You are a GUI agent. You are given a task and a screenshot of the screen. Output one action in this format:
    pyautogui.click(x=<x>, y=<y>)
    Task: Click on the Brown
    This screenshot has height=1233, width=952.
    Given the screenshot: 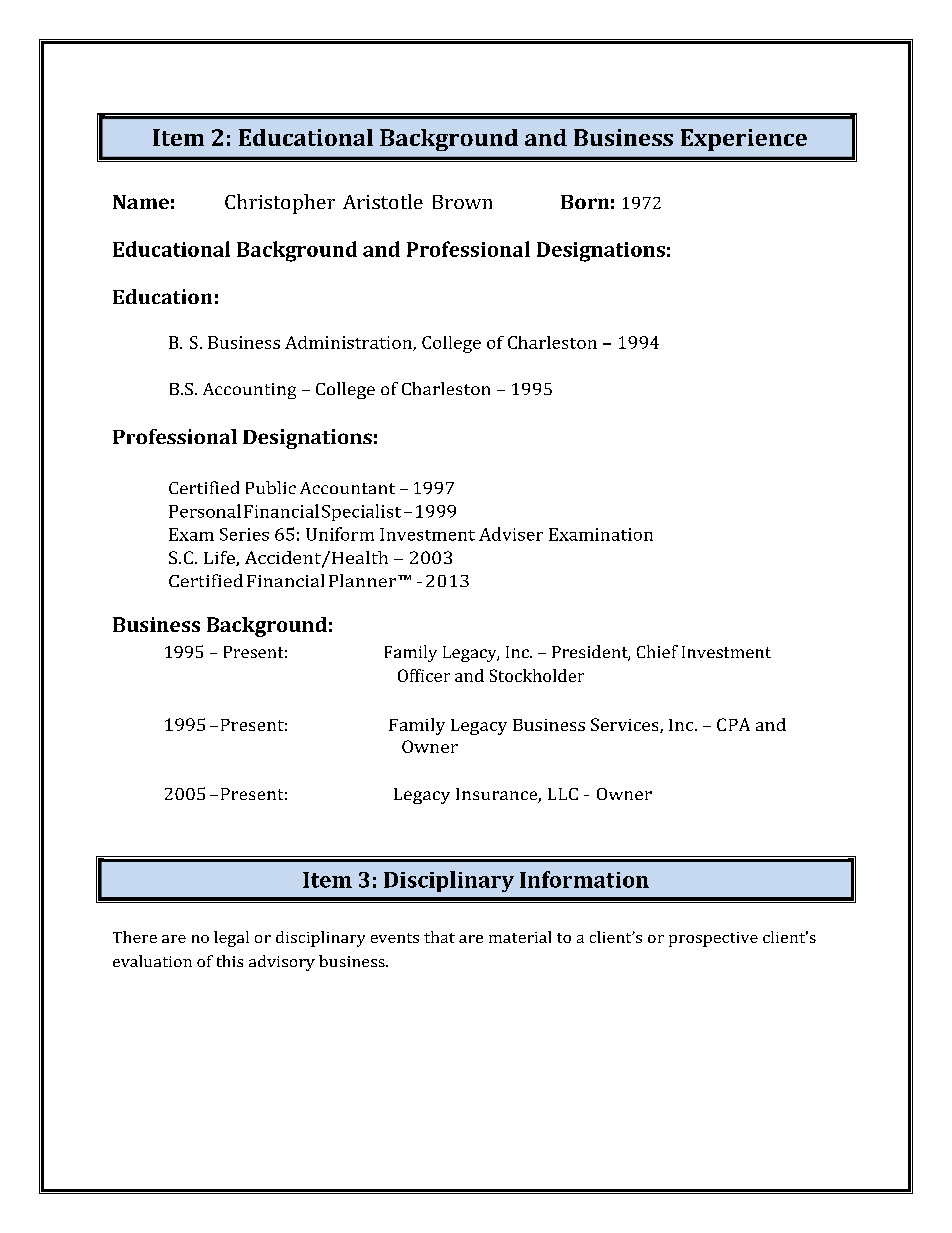 What is the action you would take?
    pyautogui.click(x=462, y=202)
